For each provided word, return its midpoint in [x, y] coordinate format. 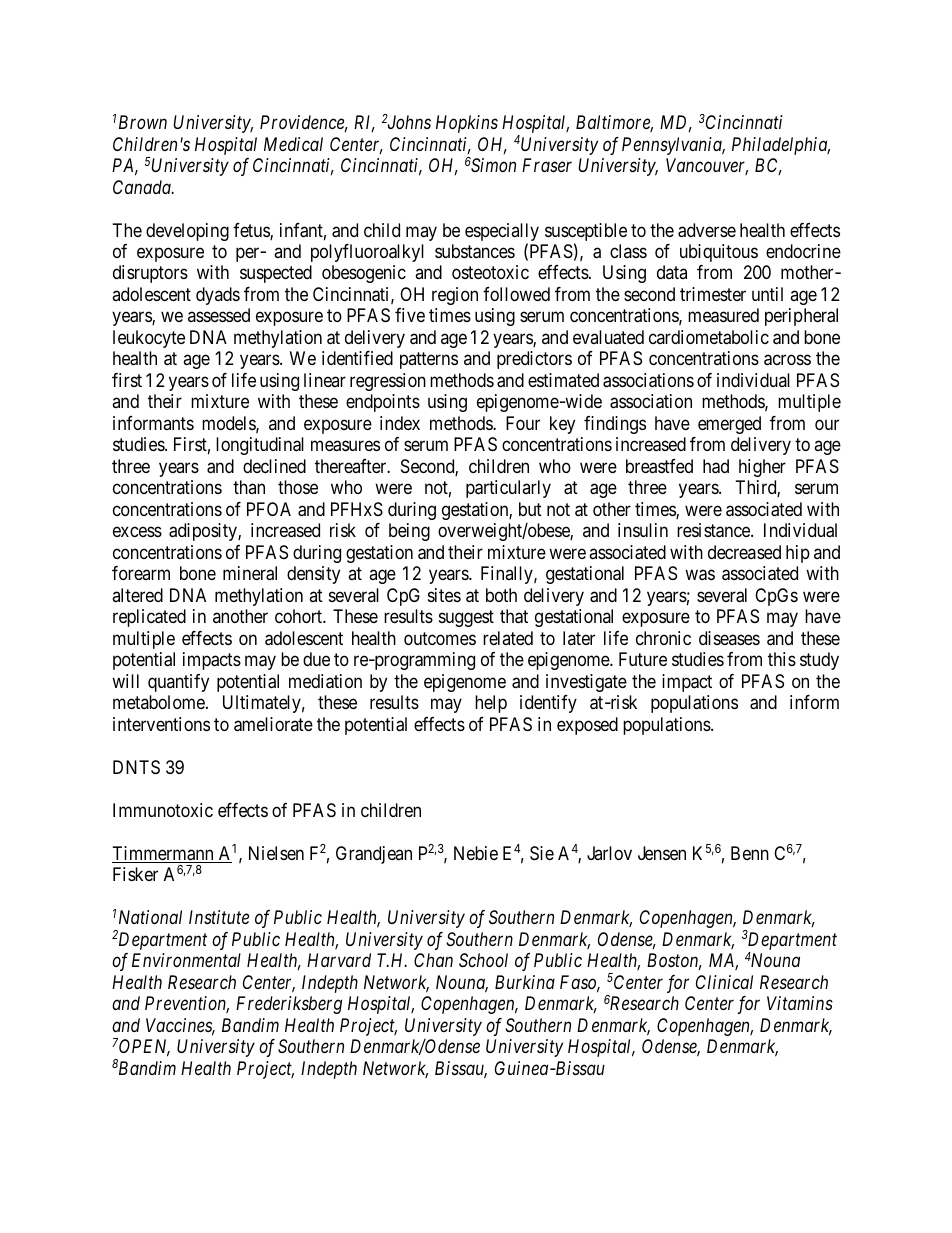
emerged [729, 425]
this [782, 659]
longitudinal [260, 446]
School [483, 960]
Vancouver [707, 166]
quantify [178, 683]
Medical [293, 144]
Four [523, 423]
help [491, 704]
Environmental [186, 960]
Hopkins [467, 124]
